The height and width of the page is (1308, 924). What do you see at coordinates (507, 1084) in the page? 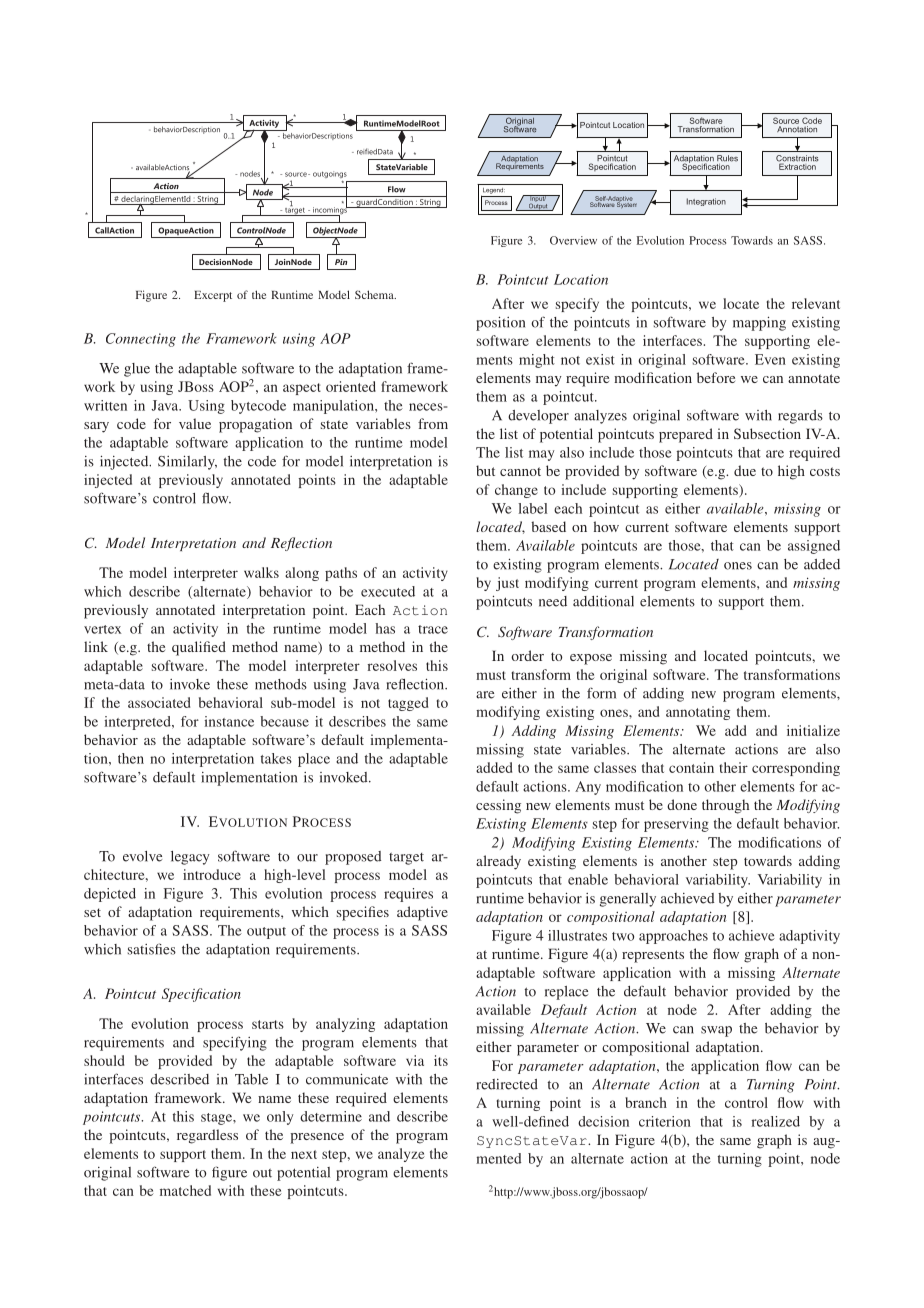
I see `redirected` at bounding box center [507, 1084].
